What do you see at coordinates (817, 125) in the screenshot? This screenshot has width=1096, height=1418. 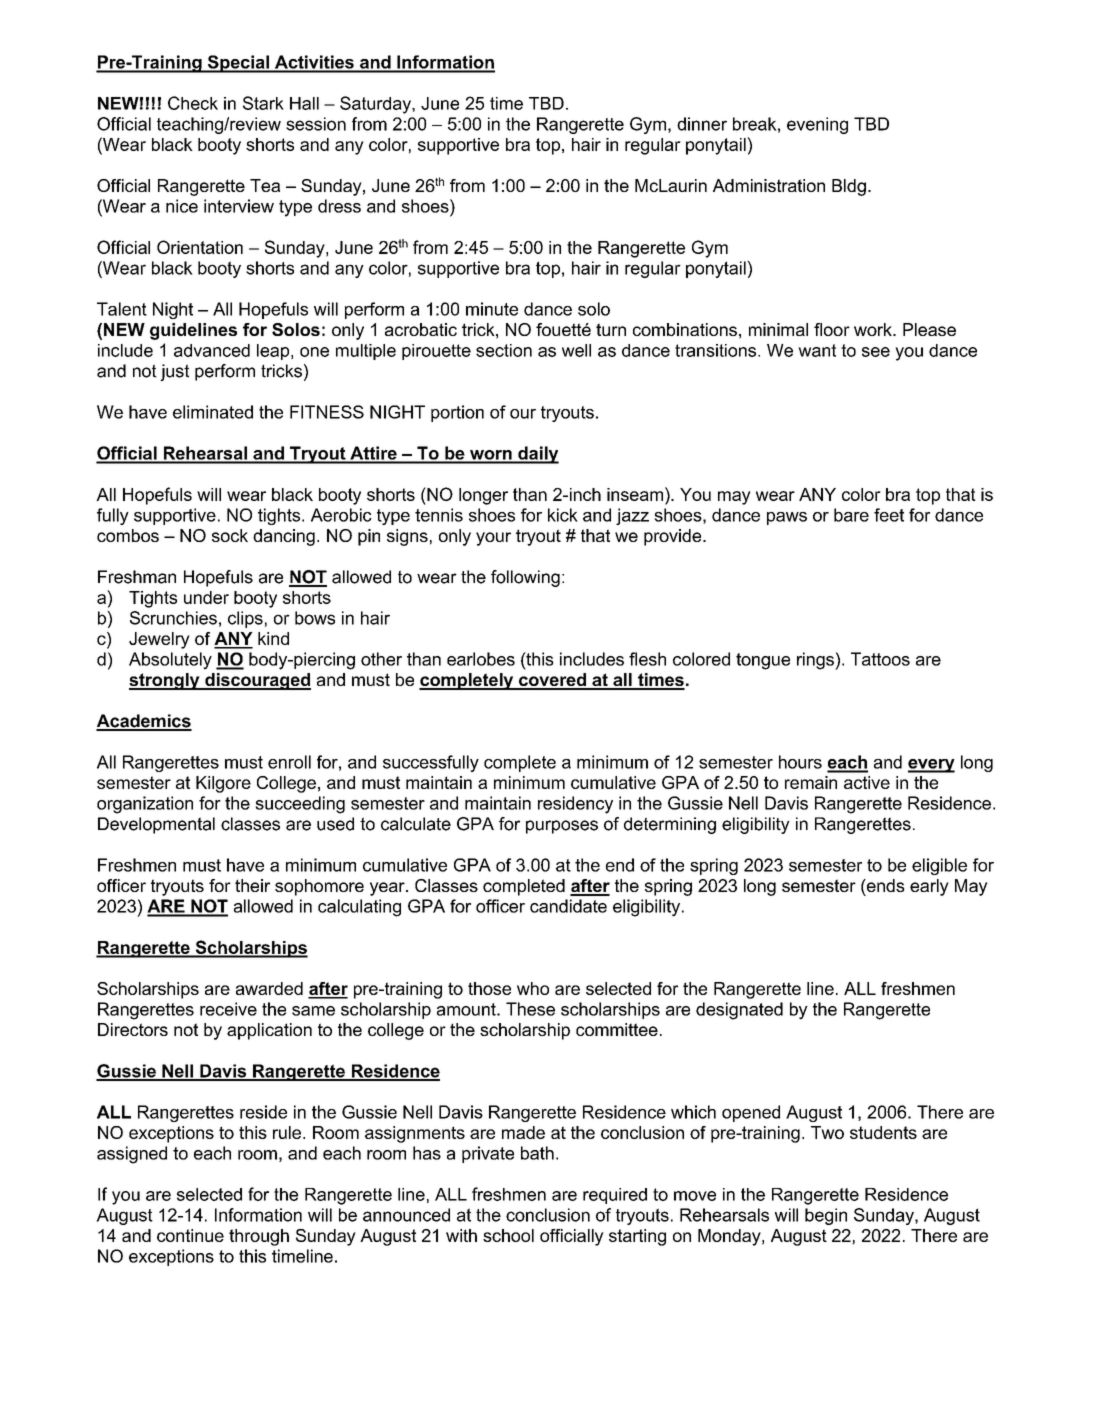 I see `evening` at bounding box center [817, 125].
